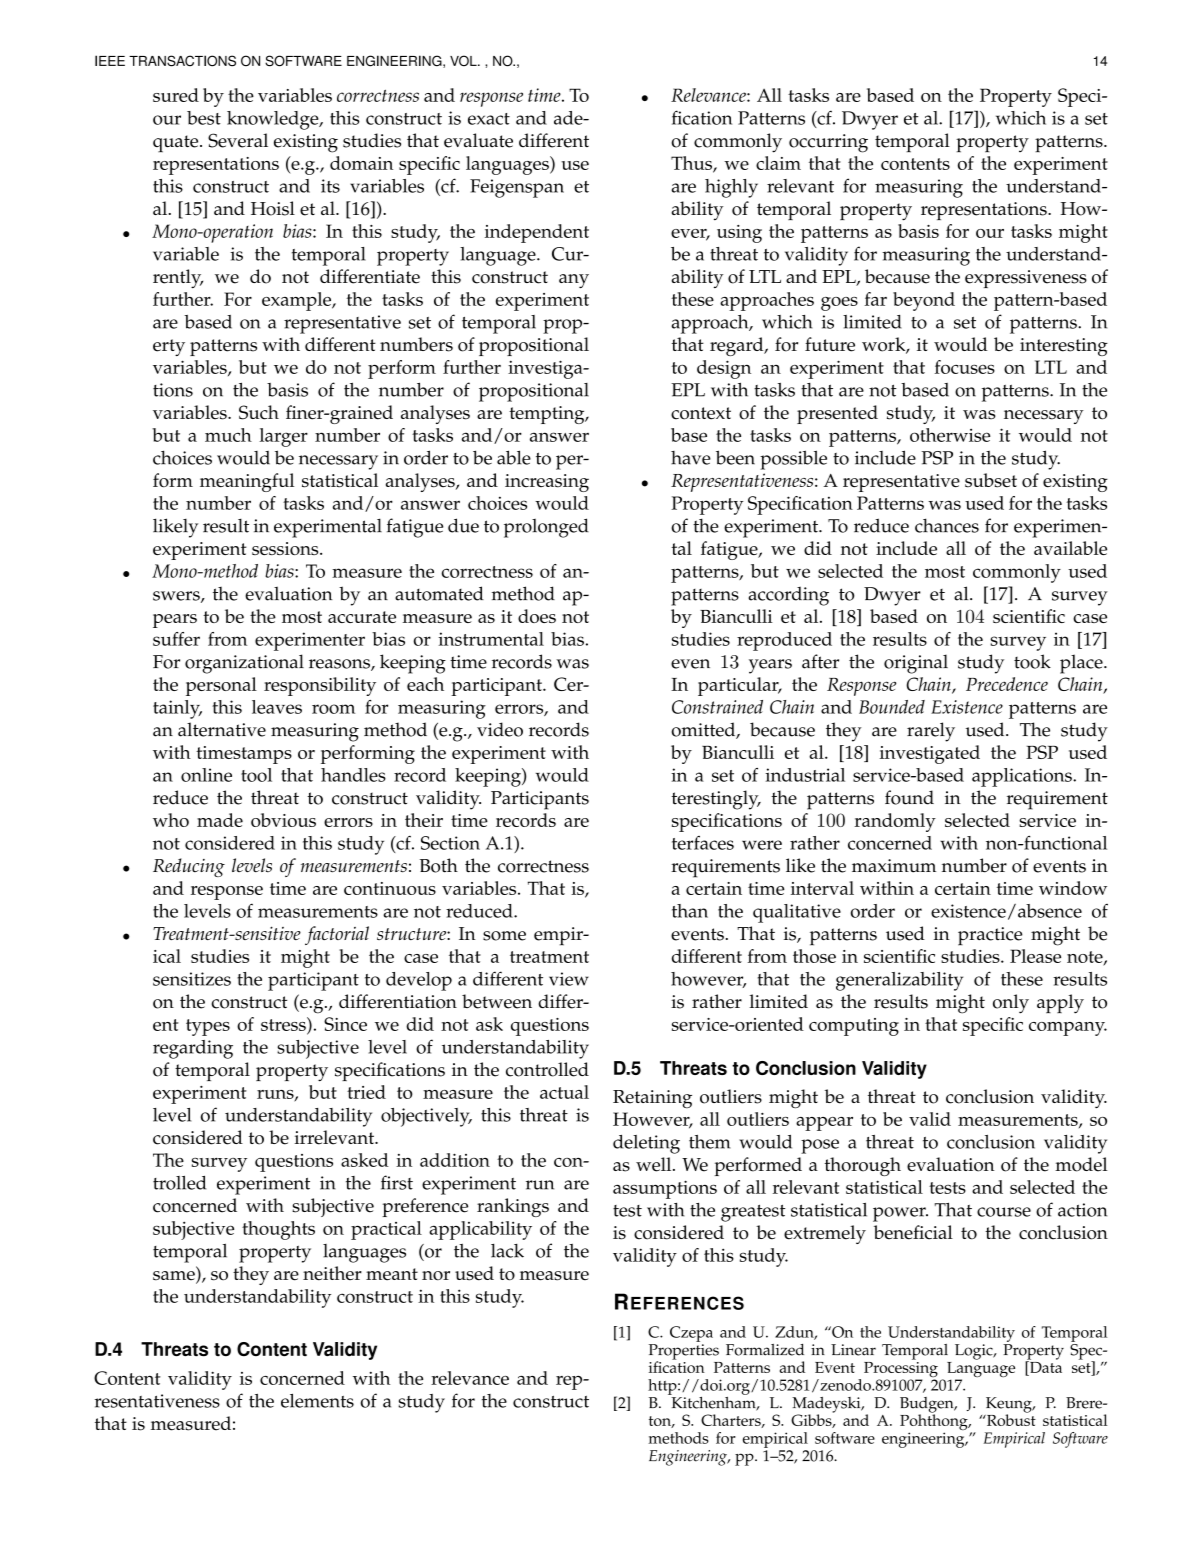  What do you see at coordinates (931, 732) in the screenshot?
I see `rarely` at bounding box center [931, 732].
